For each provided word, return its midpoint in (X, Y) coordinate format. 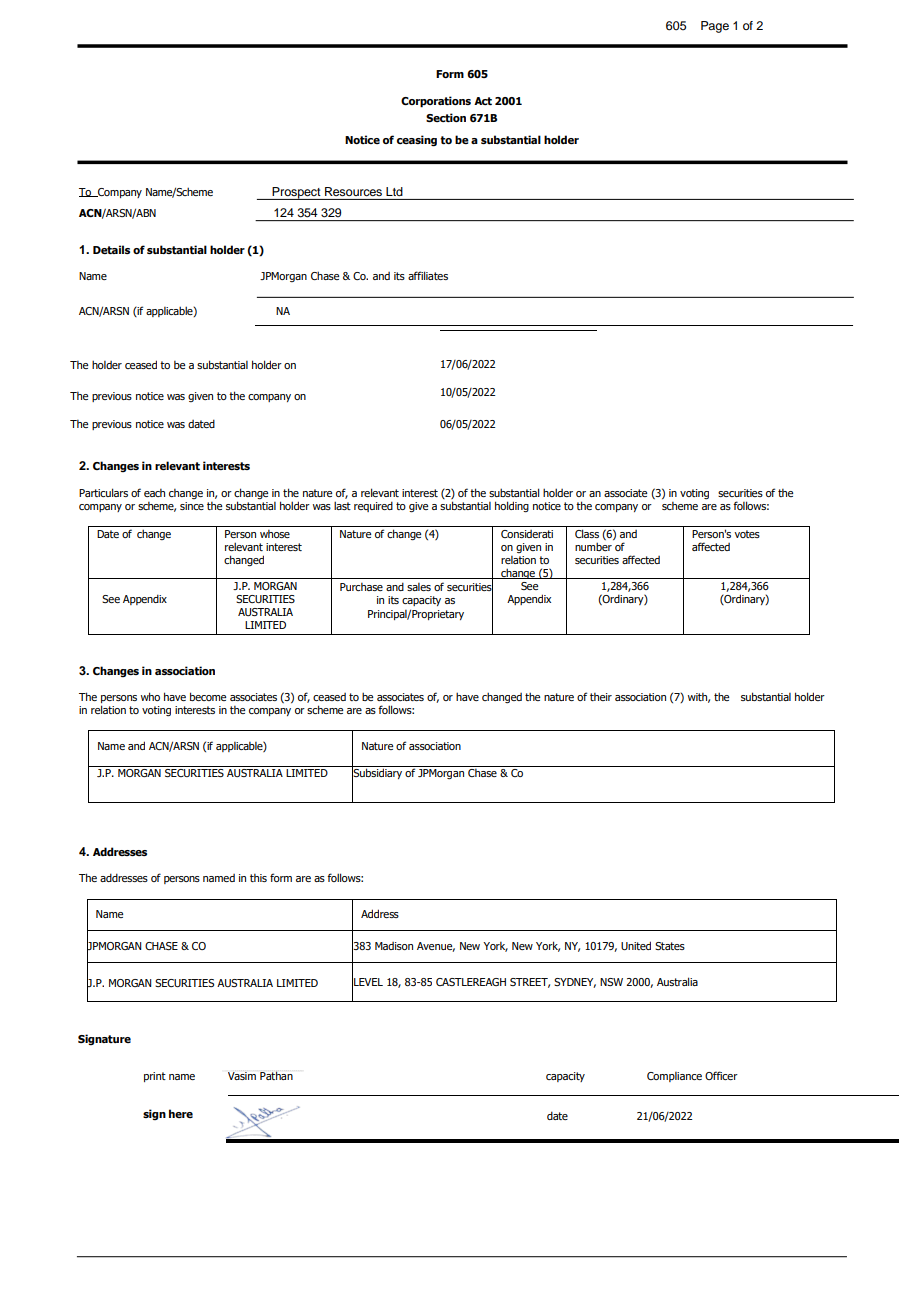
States (670, 946)
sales (419, 587)
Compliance (674, 1077)
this (258, 878)
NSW (611, 982)
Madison (394, 946)
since (192, 506)
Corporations (436, 102)
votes (747, 534)
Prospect (297, 193)
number (593, 546)
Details (111, 249)
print (155, 1077)
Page (715, 27)
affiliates (428, 275)
